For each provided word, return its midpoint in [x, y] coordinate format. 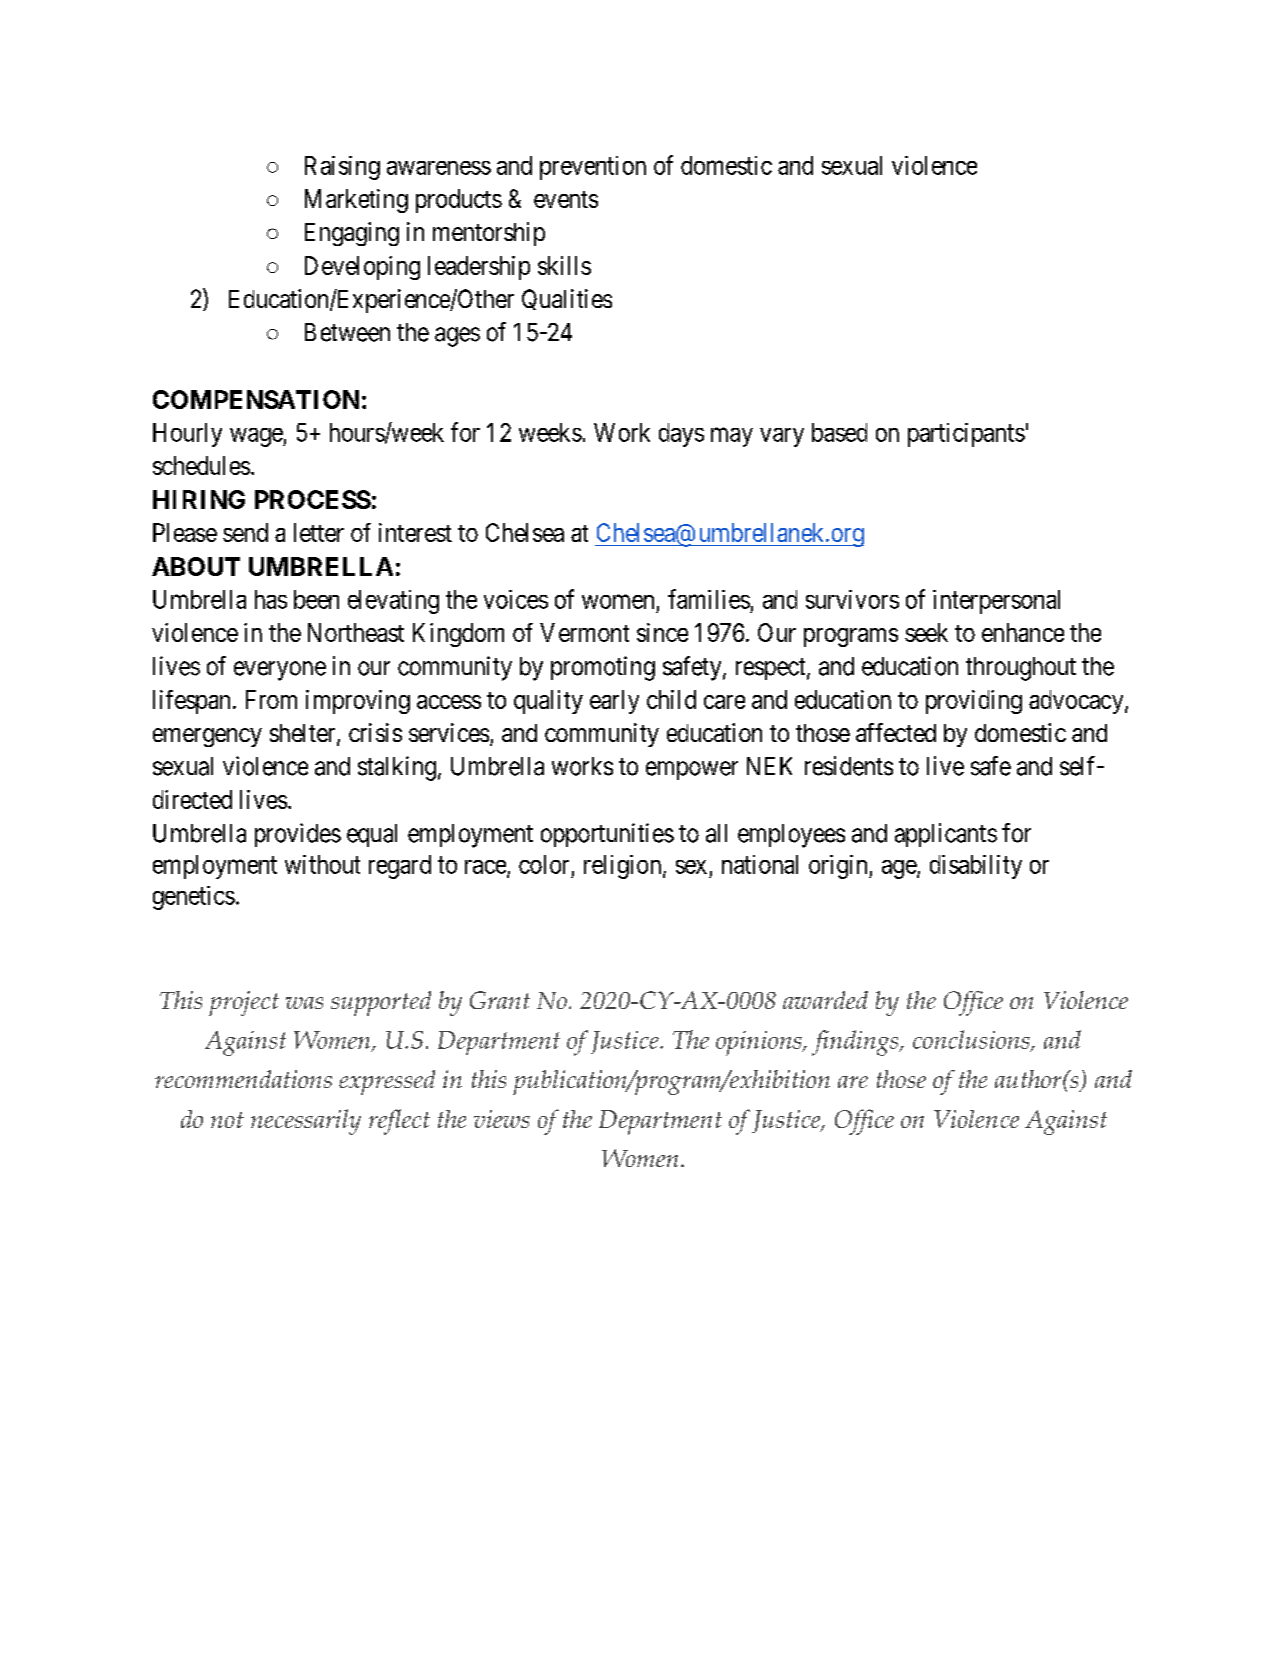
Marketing [356, 201]
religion [624, 867]
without [322, 864]
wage [257, 437]
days [681, 435]
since [662, 632]
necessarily [306, 1122]
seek [926, 632]
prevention [593, 168]
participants [966, 435]
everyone [280, 671]
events [566, 199]
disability [976, 867]
